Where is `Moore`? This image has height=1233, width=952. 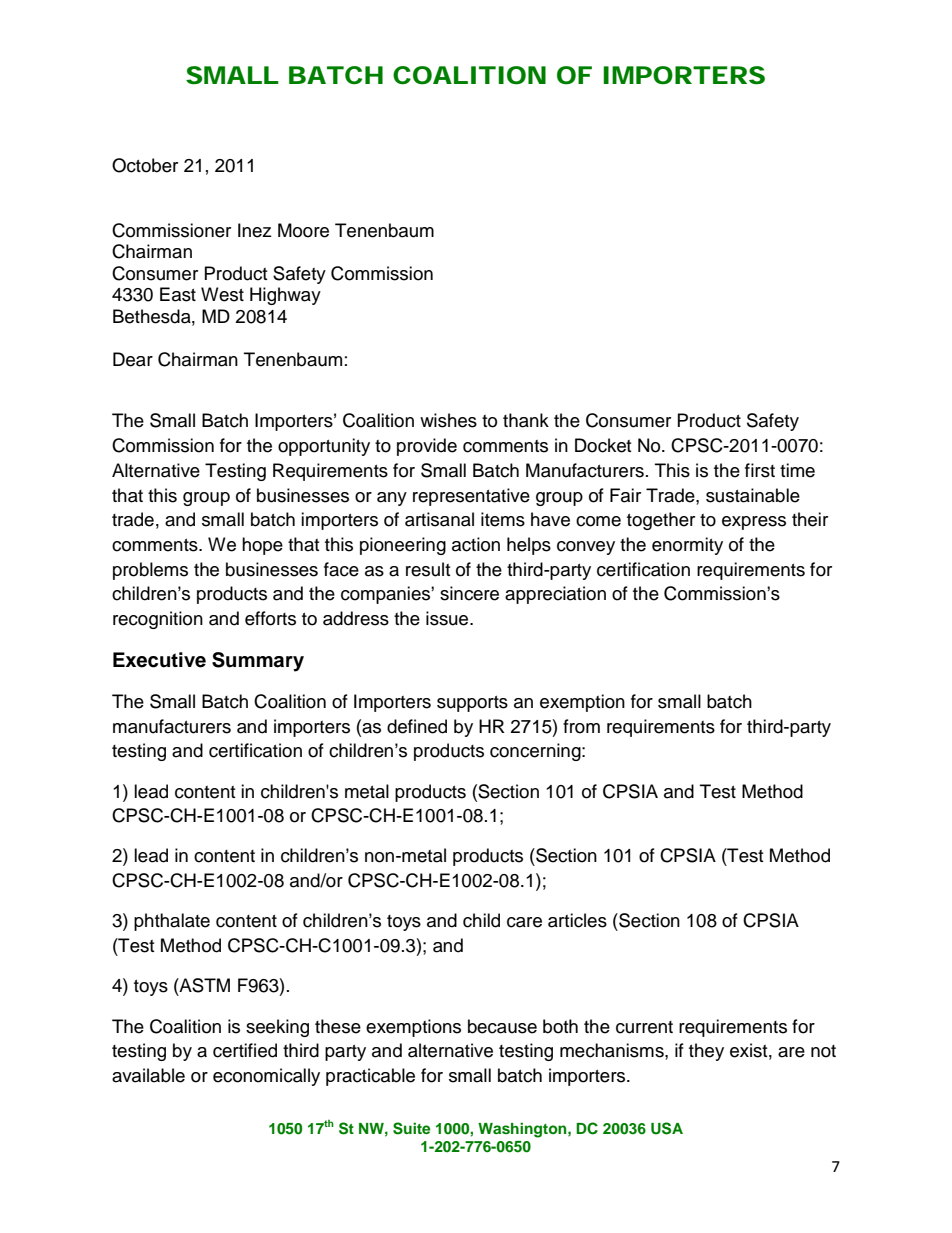
Moore is located at coordinates (303, 230).
